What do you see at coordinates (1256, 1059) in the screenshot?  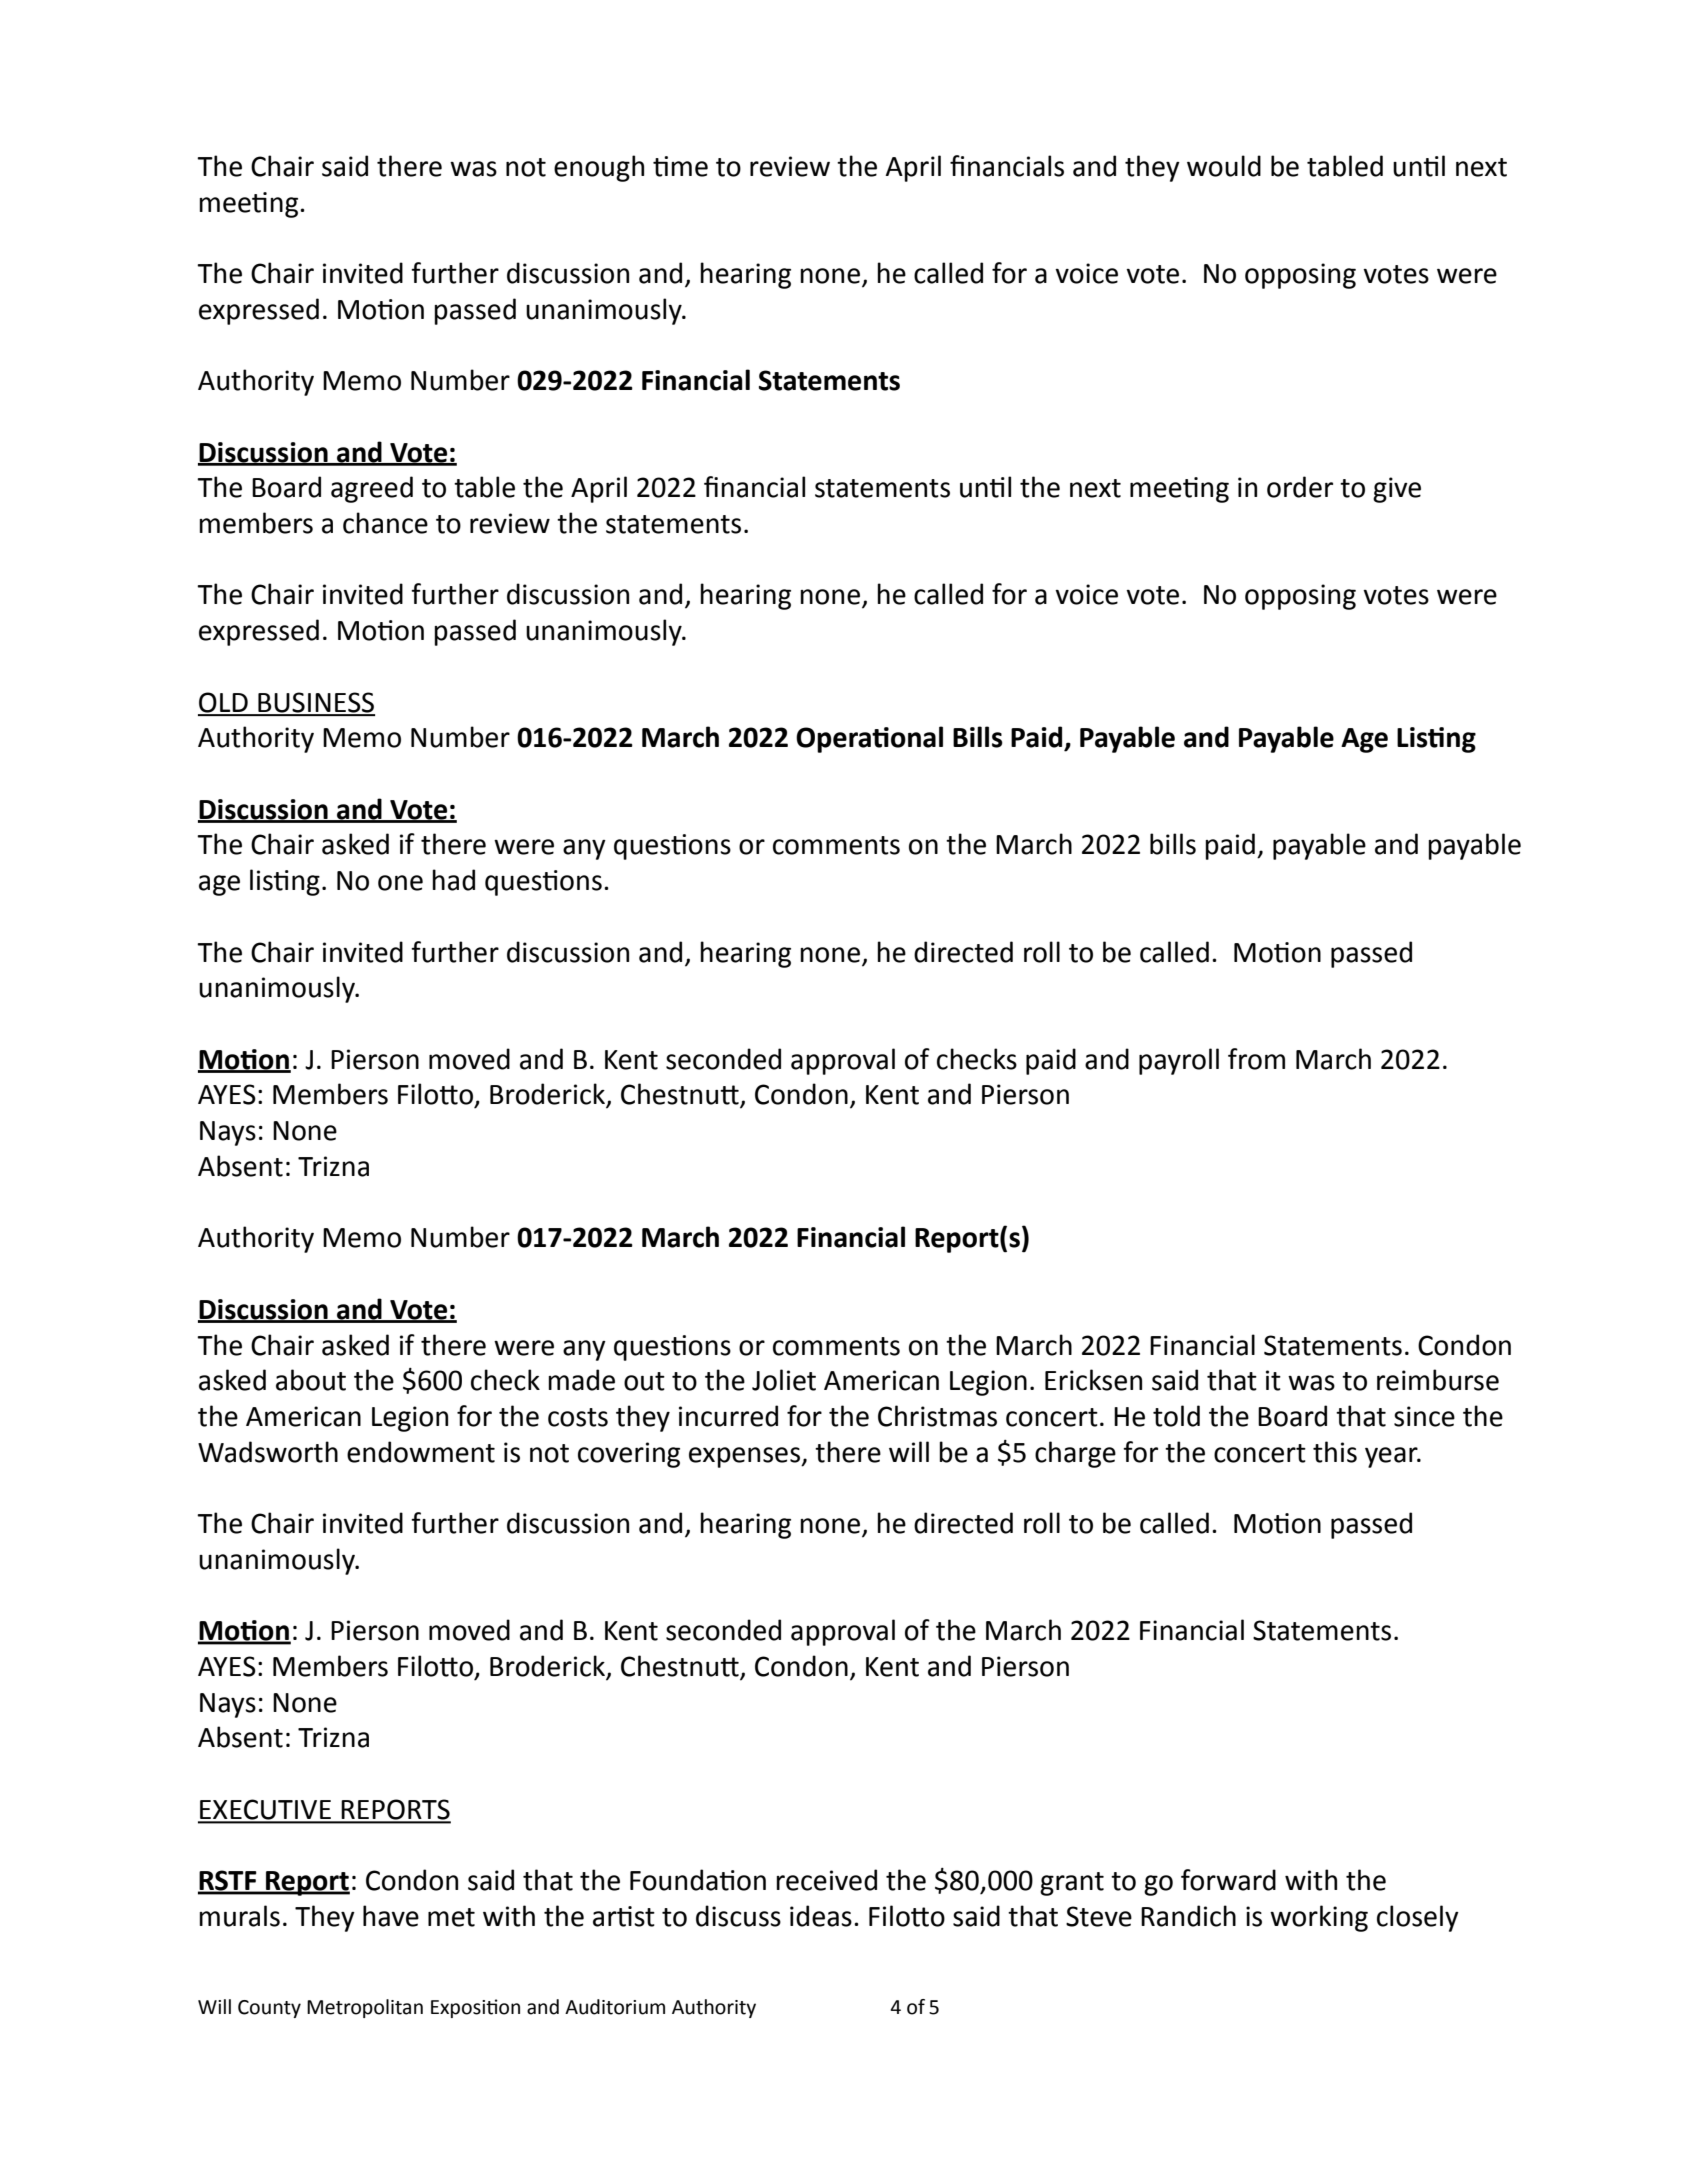 I see `from` at bounding box center [1256, 1059].
